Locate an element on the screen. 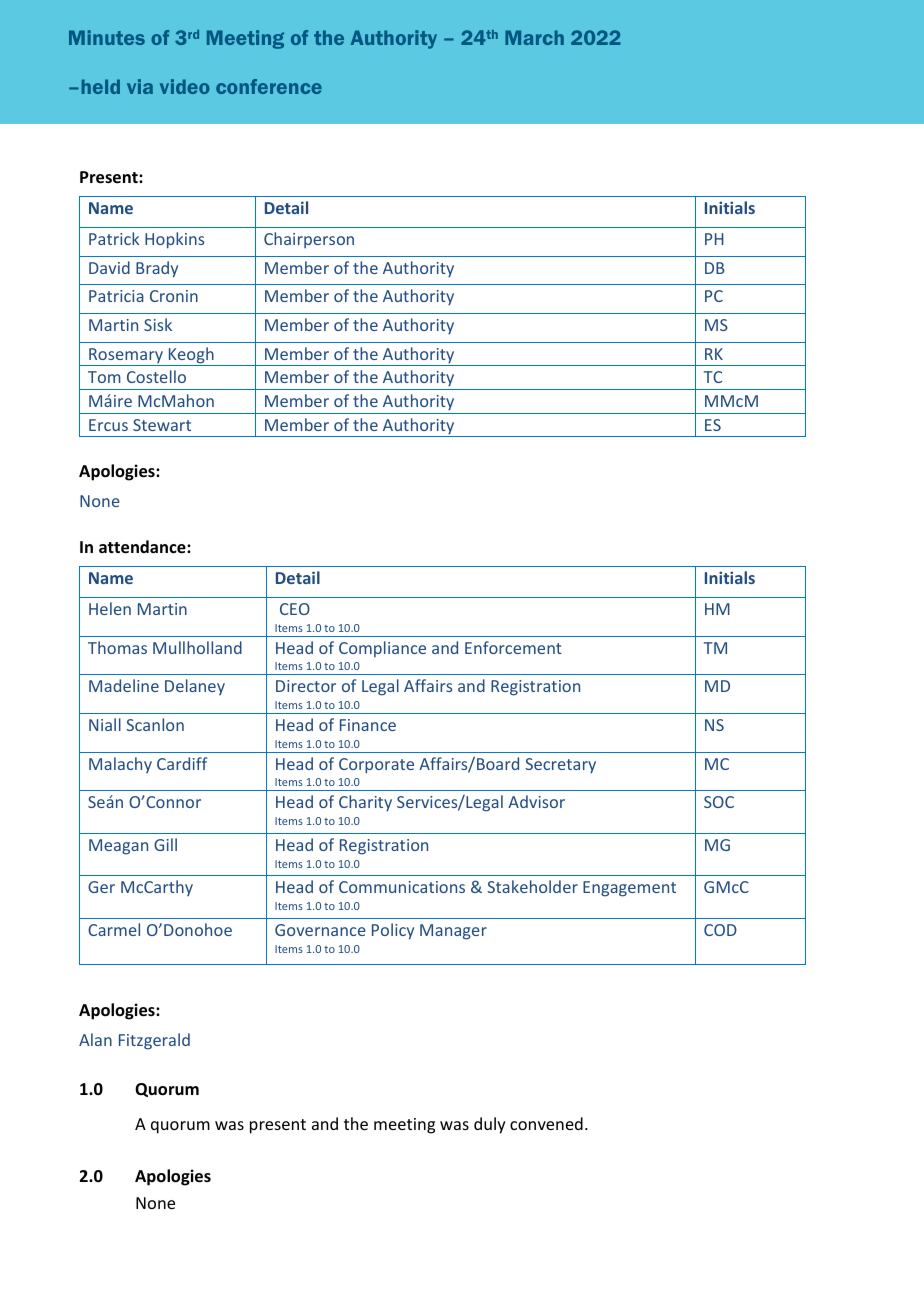 The height and width of the screenshot is (1308, 924). Corporate is located at coordinates (376, 766).
